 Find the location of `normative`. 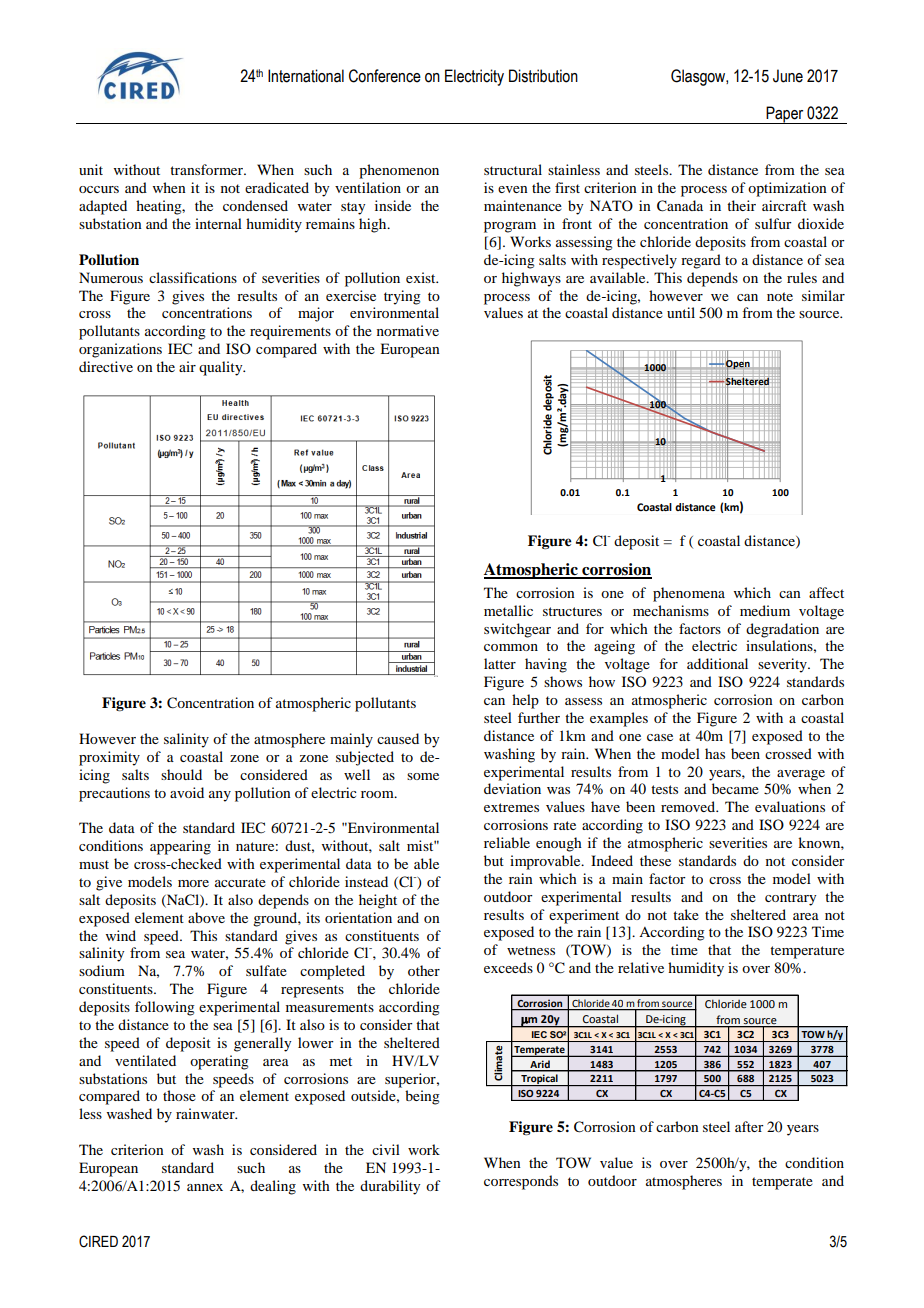

normative is located at coordinates (408, 330).
